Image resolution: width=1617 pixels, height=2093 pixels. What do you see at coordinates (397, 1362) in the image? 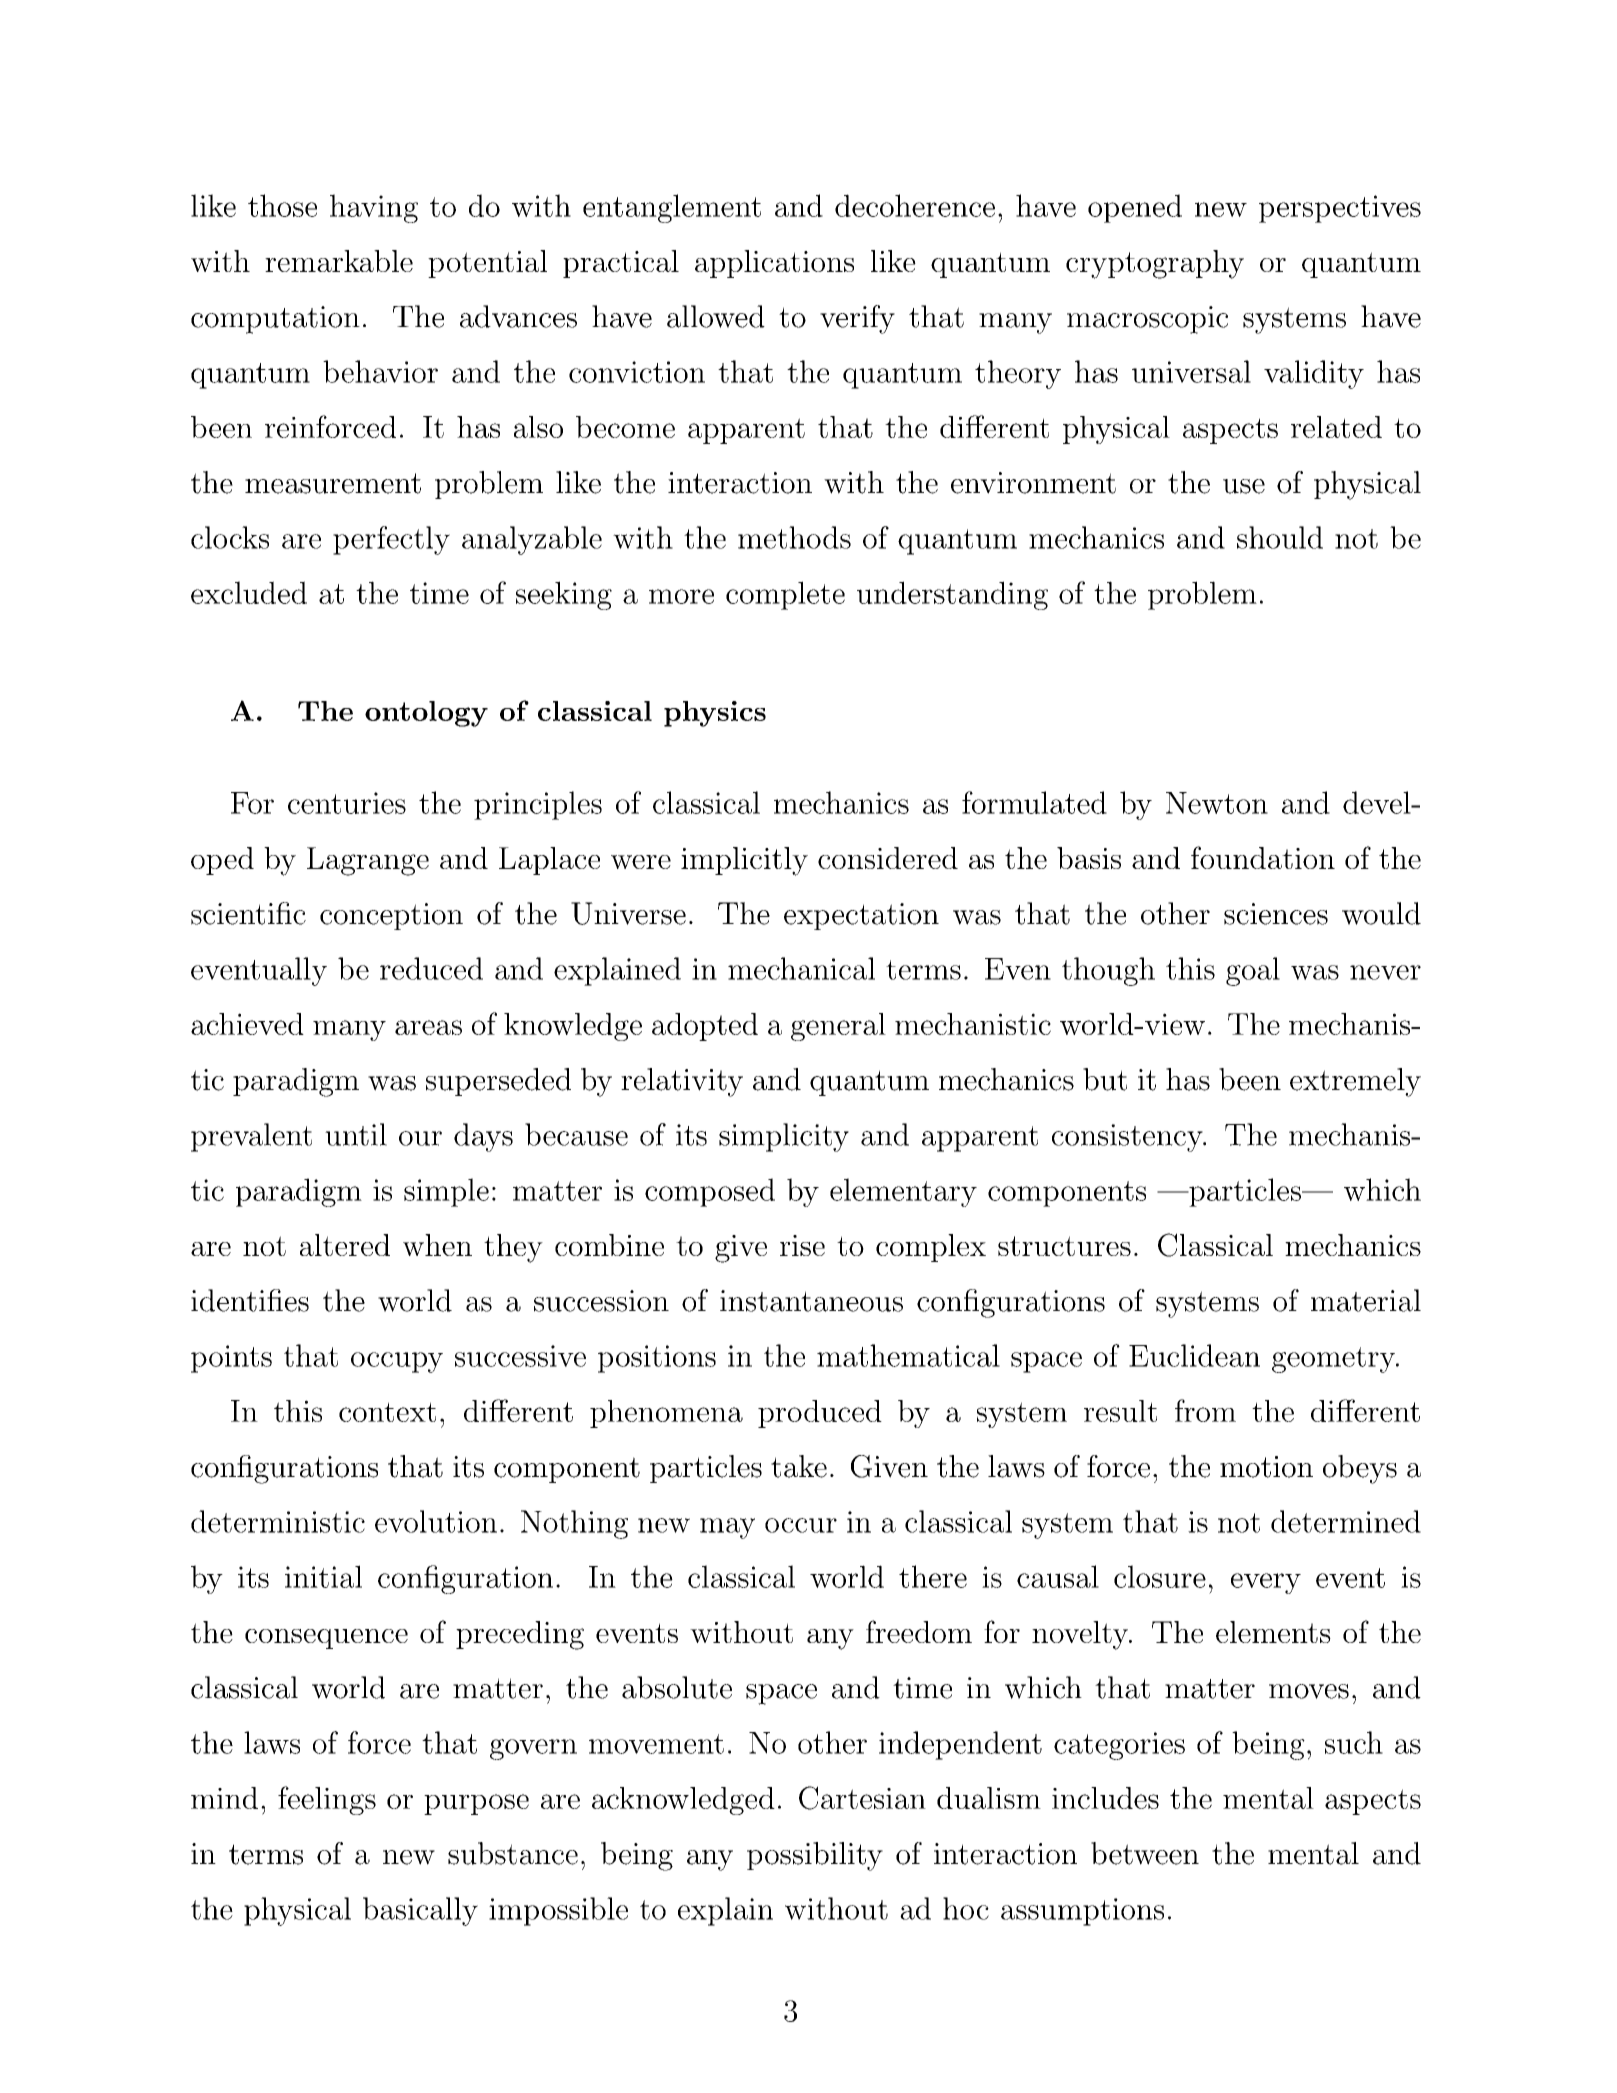
I see `occupy` at bounding box center [397, 1362].
